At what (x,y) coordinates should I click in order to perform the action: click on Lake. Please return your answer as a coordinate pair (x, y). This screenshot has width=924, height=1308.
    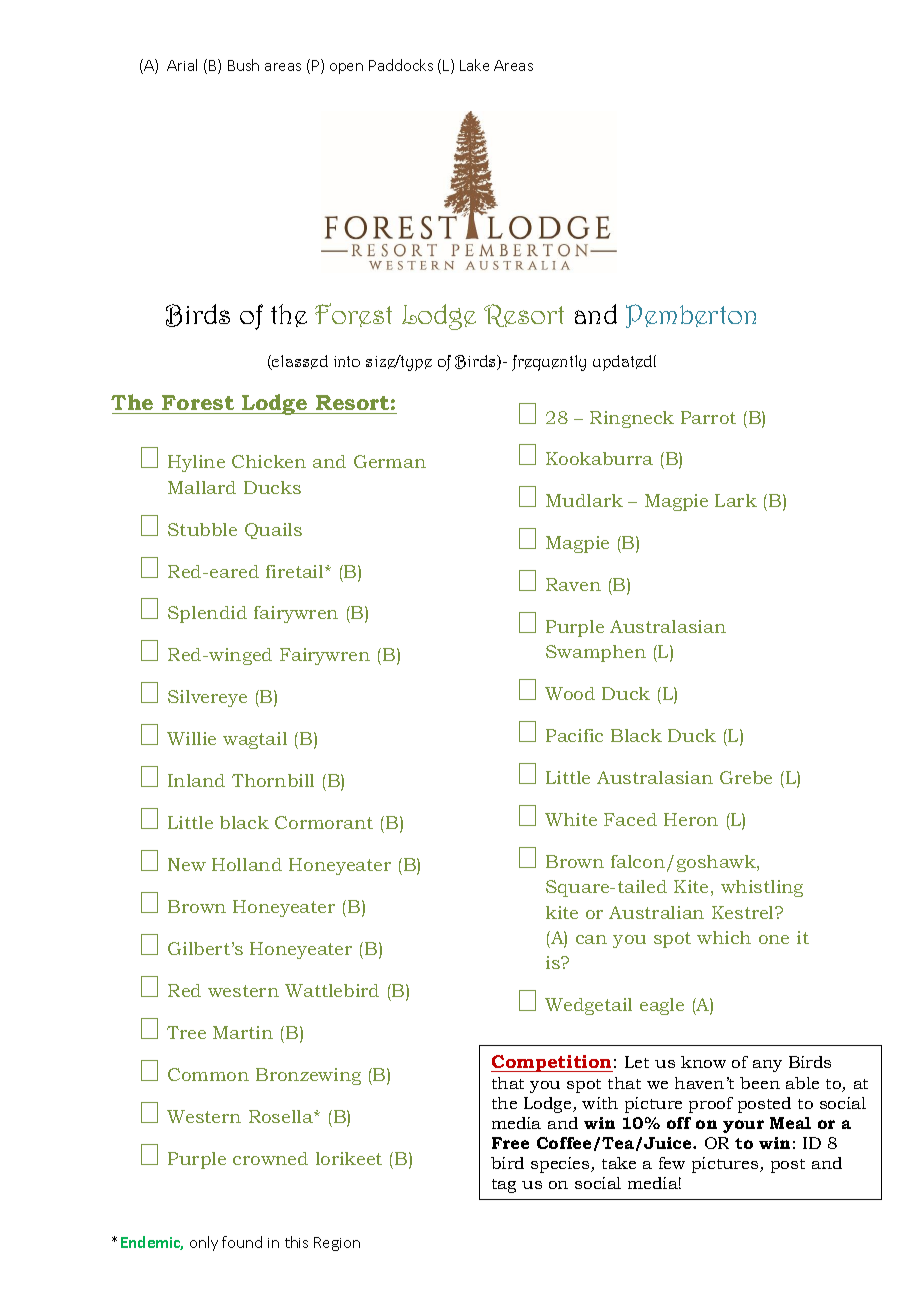
    Looking at the image, I should click on (474, 65).
